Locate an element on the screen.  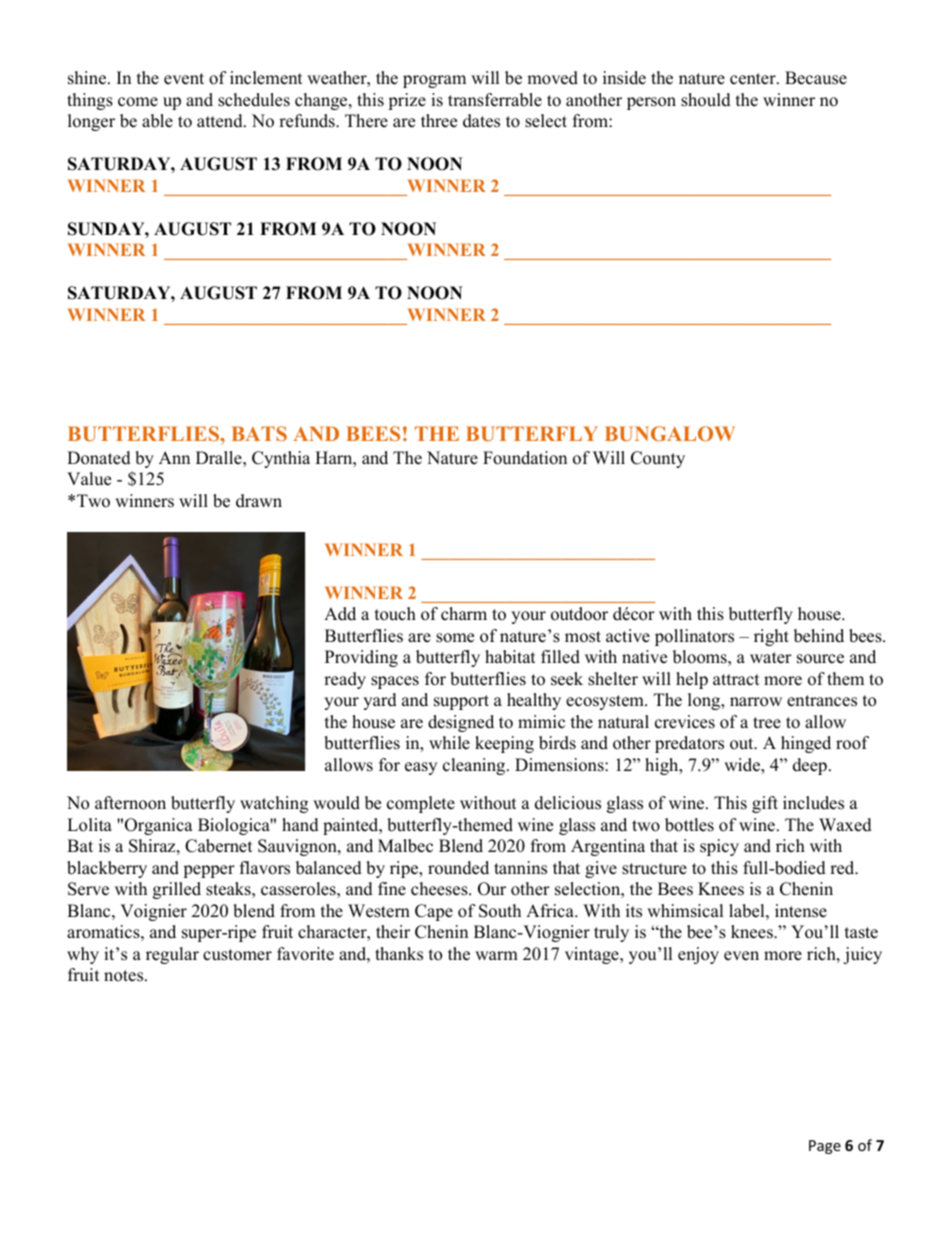
Foundation is located at coordinates (525, 458).
